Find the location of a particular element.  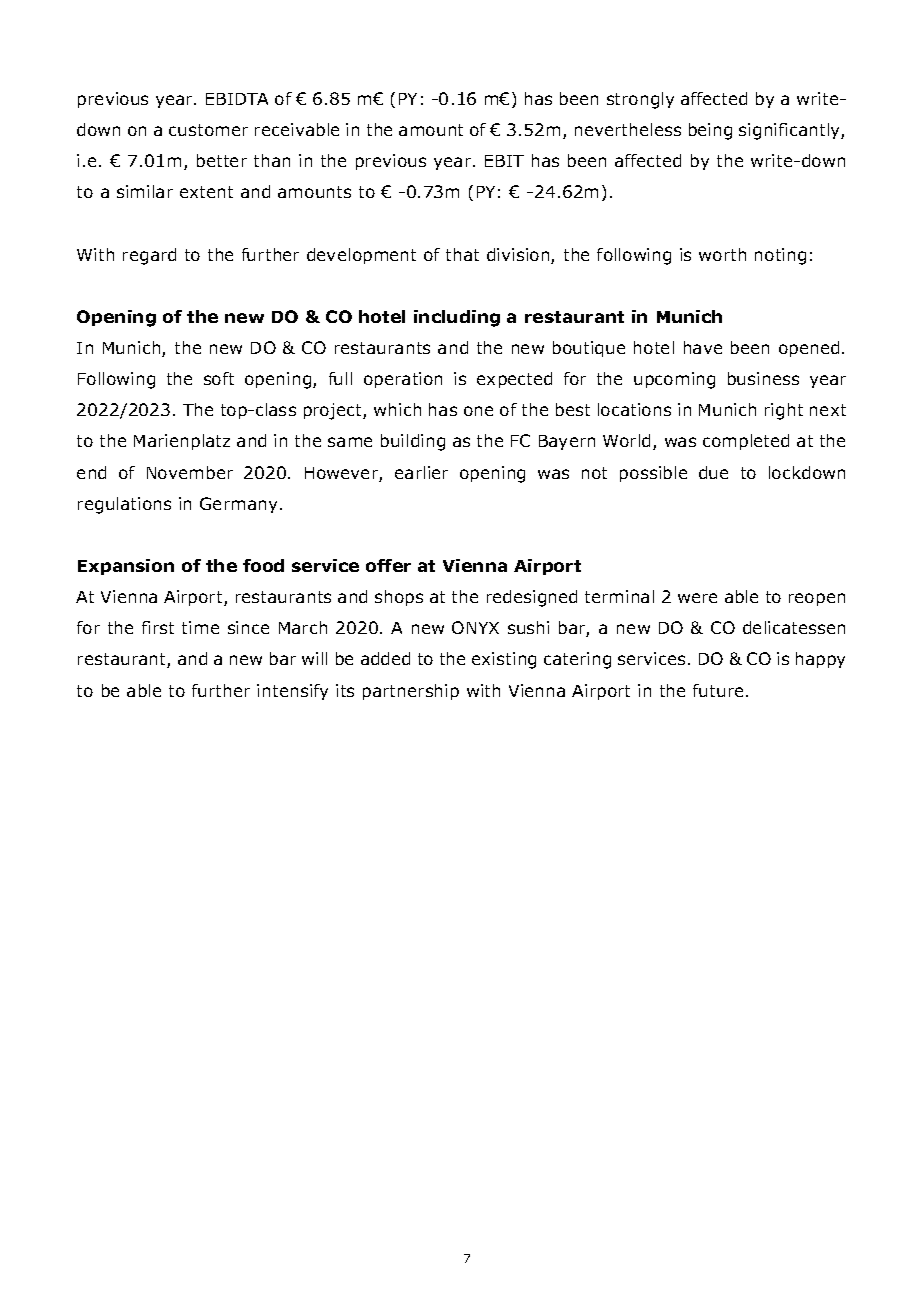

November is located at coordinates (190, 472).
